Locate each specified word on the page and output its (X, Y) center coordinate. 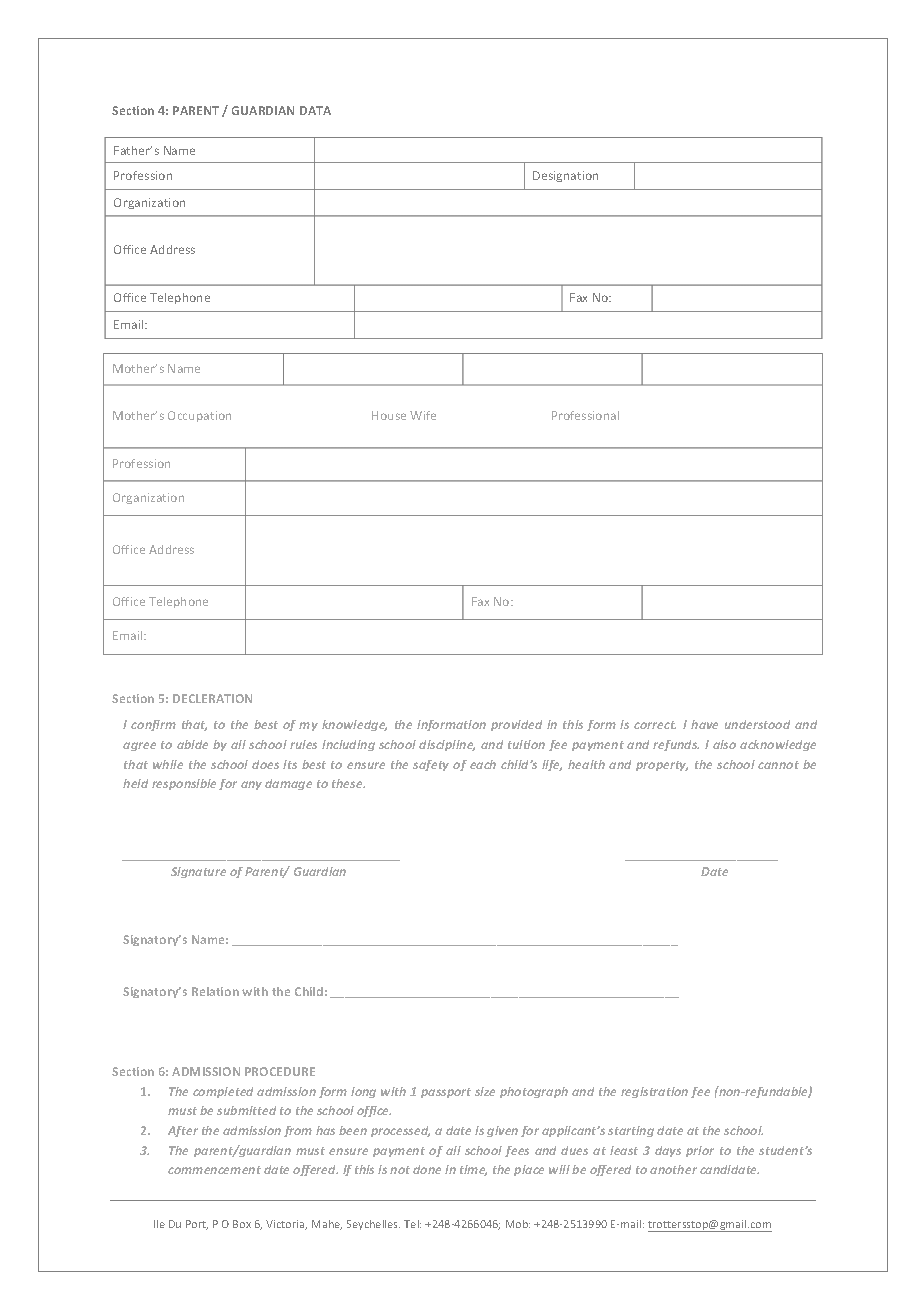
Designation (565, 176)
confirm (153, 725)
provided (516, 725)
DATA (315, 110)
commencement (214, 1170)
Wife (423, 415)
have (704, 724)
